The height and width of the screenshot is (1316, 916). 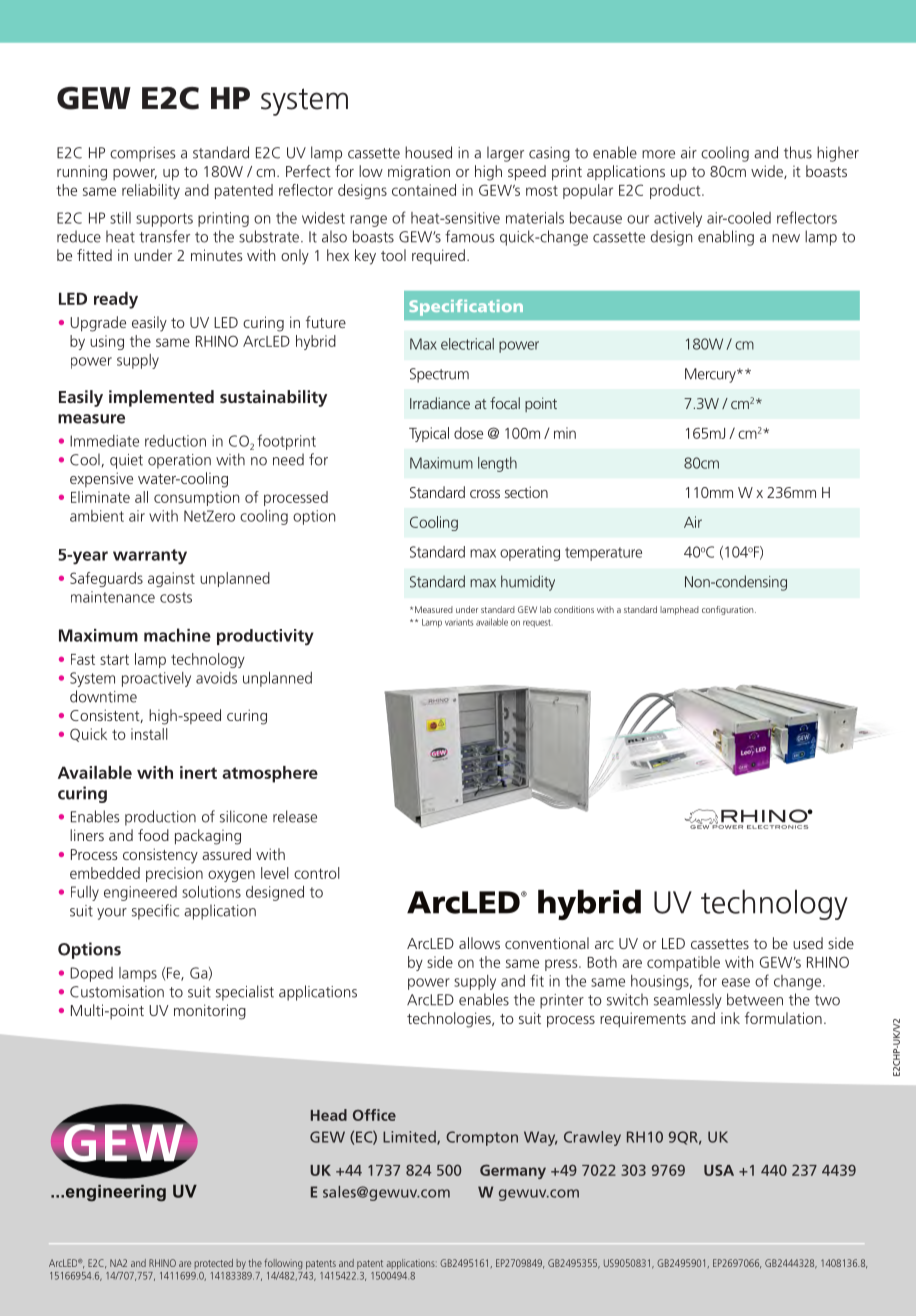 What do you see at coordinates (777, 827) in the screenshot?
I see `ELECTRONICS` at bounding box center [777, 827].
